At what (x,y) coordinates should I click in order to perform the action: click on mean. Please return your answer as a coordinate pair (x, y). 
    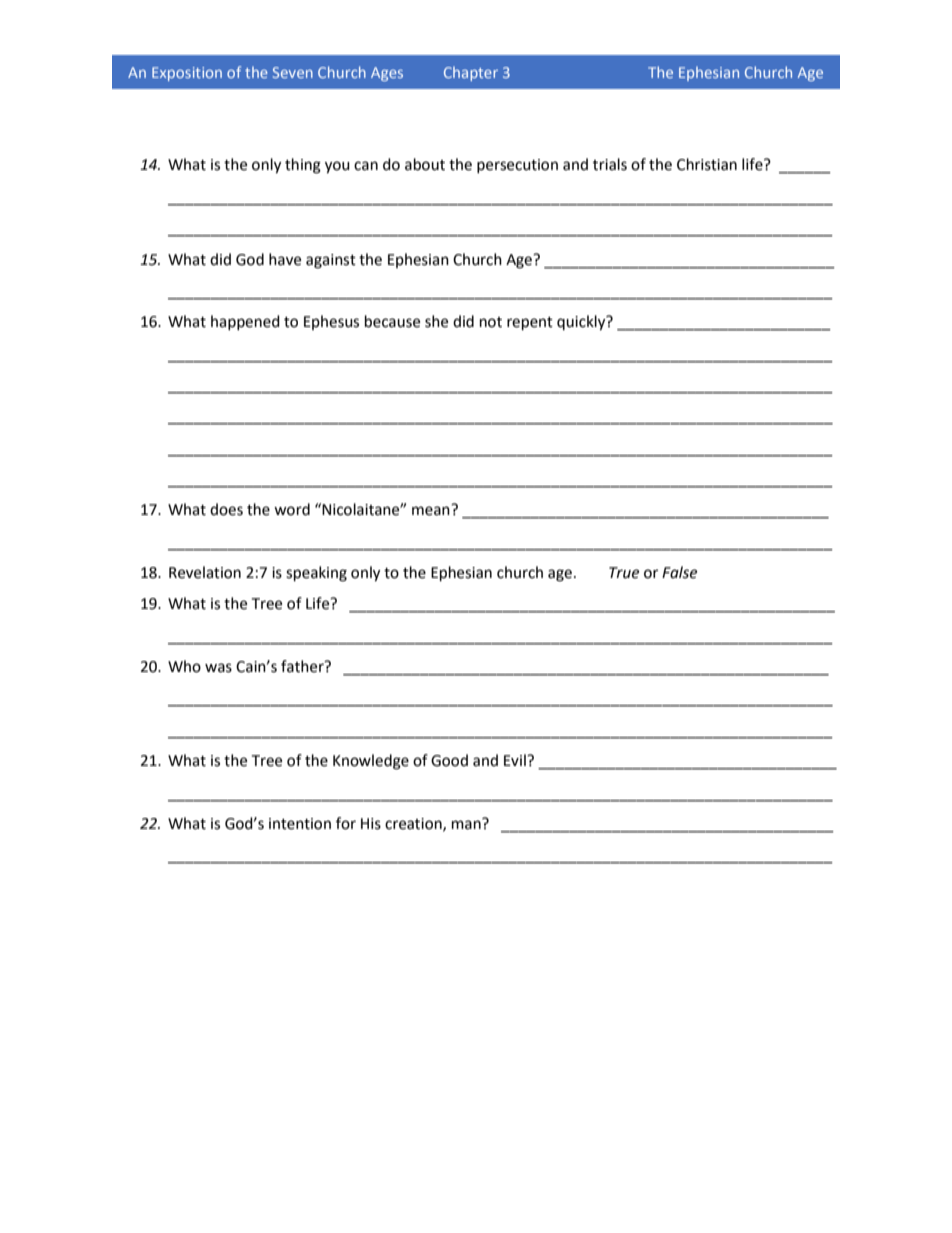
    Looking at the image, I should click on (431, 511).
